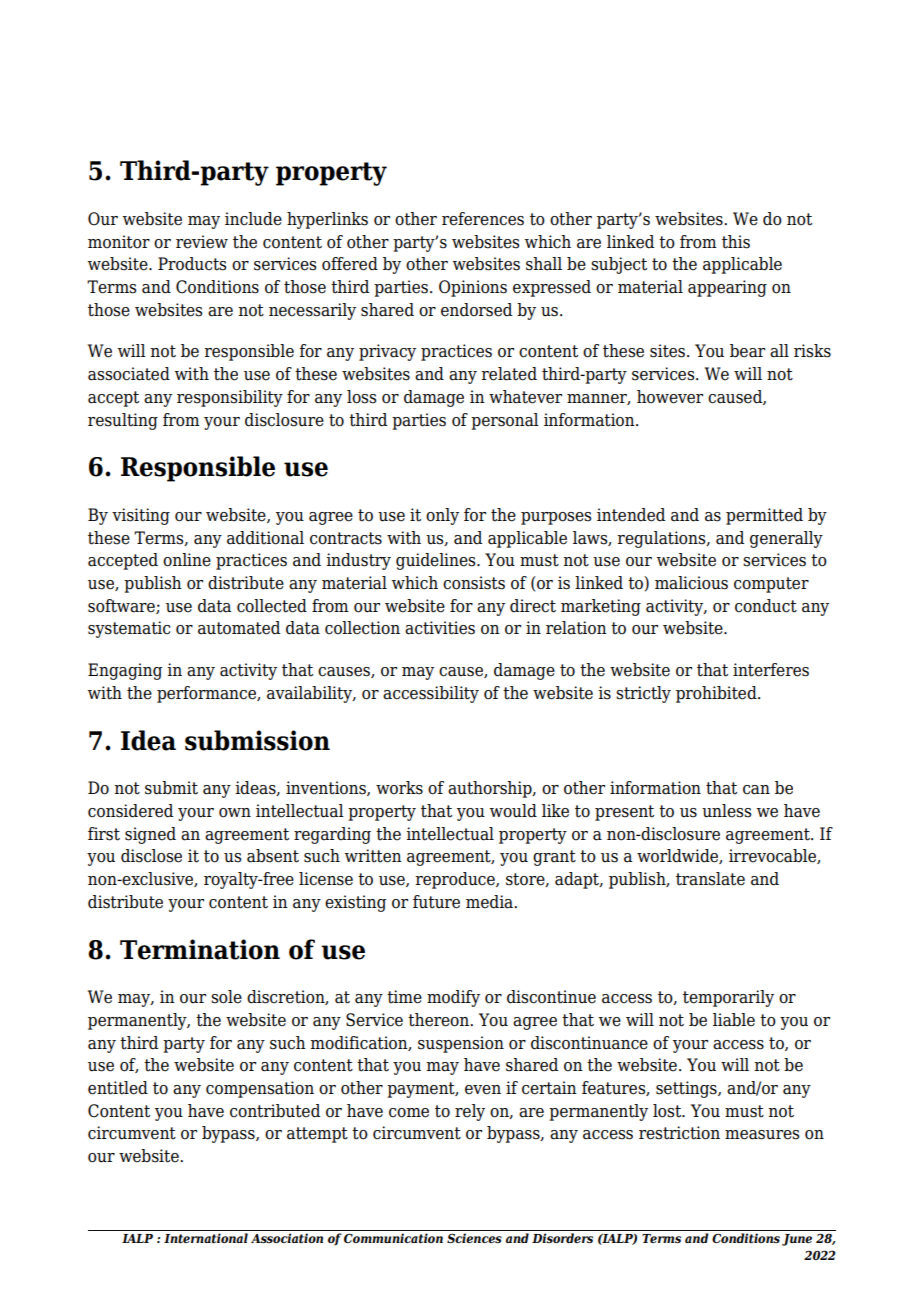 The width and height of the document is (924, 1308). Describe the element at coordinates (474, 1238) in the document. I see `Sciences` at that location.
